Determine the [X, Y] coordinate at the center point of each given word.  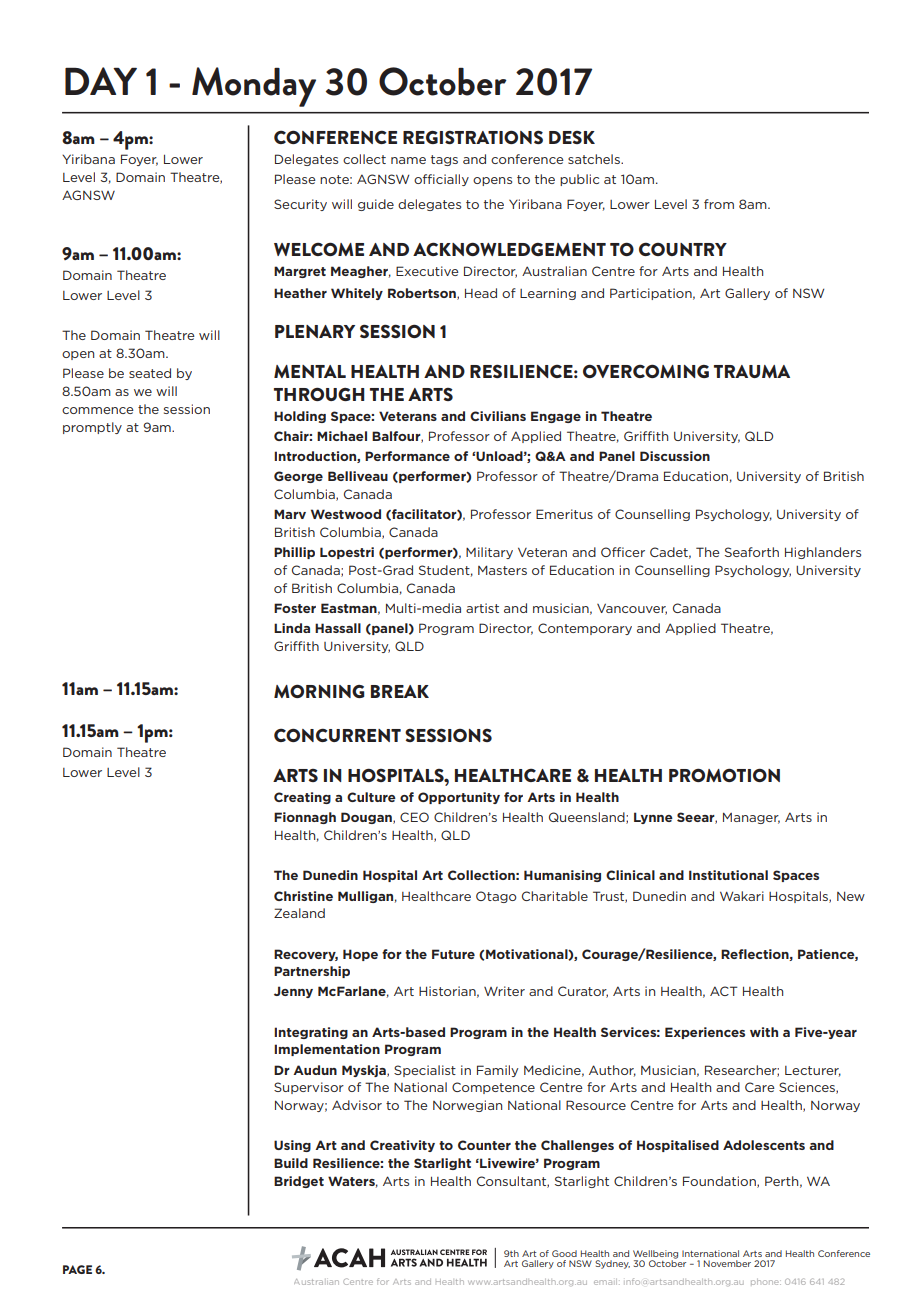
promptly [92, 428]
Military [489, 553]
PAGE [77, 1269]
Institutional [728, 875]
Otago [496, 897]
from [719, 204]
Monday [254, 87]
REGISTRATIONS [473, 137]
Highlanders [823, 553]
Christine [303, 896]
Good [564, 1253]
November [727, 1263]
